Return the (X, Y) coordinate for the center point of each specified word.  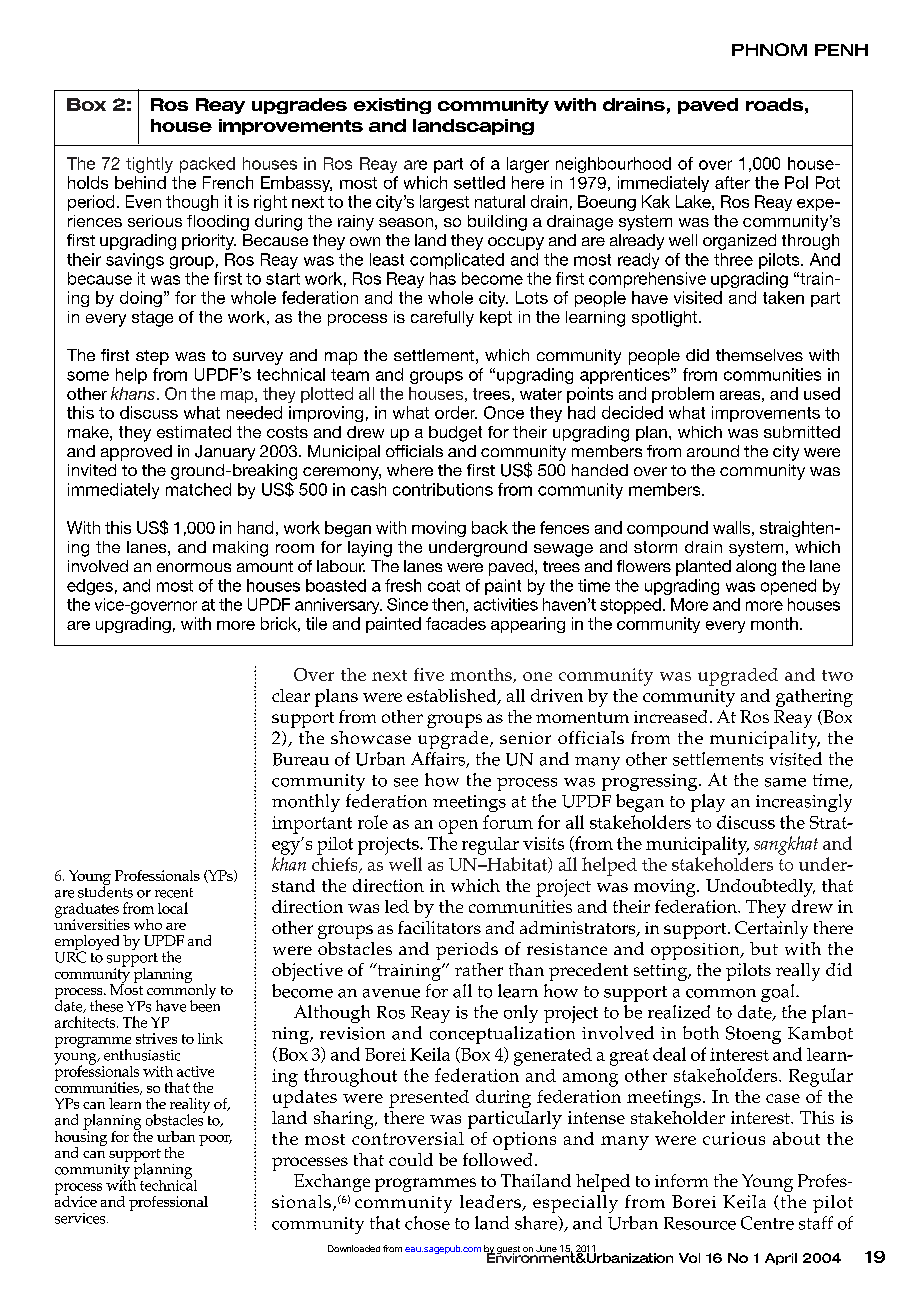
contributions (443, 489)
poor (215, 1140)
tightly (149, 165)
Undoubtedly (760, 888)
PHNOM (769, 49)
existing (392, 106)
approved (136, 453)
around (713, 451)
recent (174, 893)
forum (508, 822)
